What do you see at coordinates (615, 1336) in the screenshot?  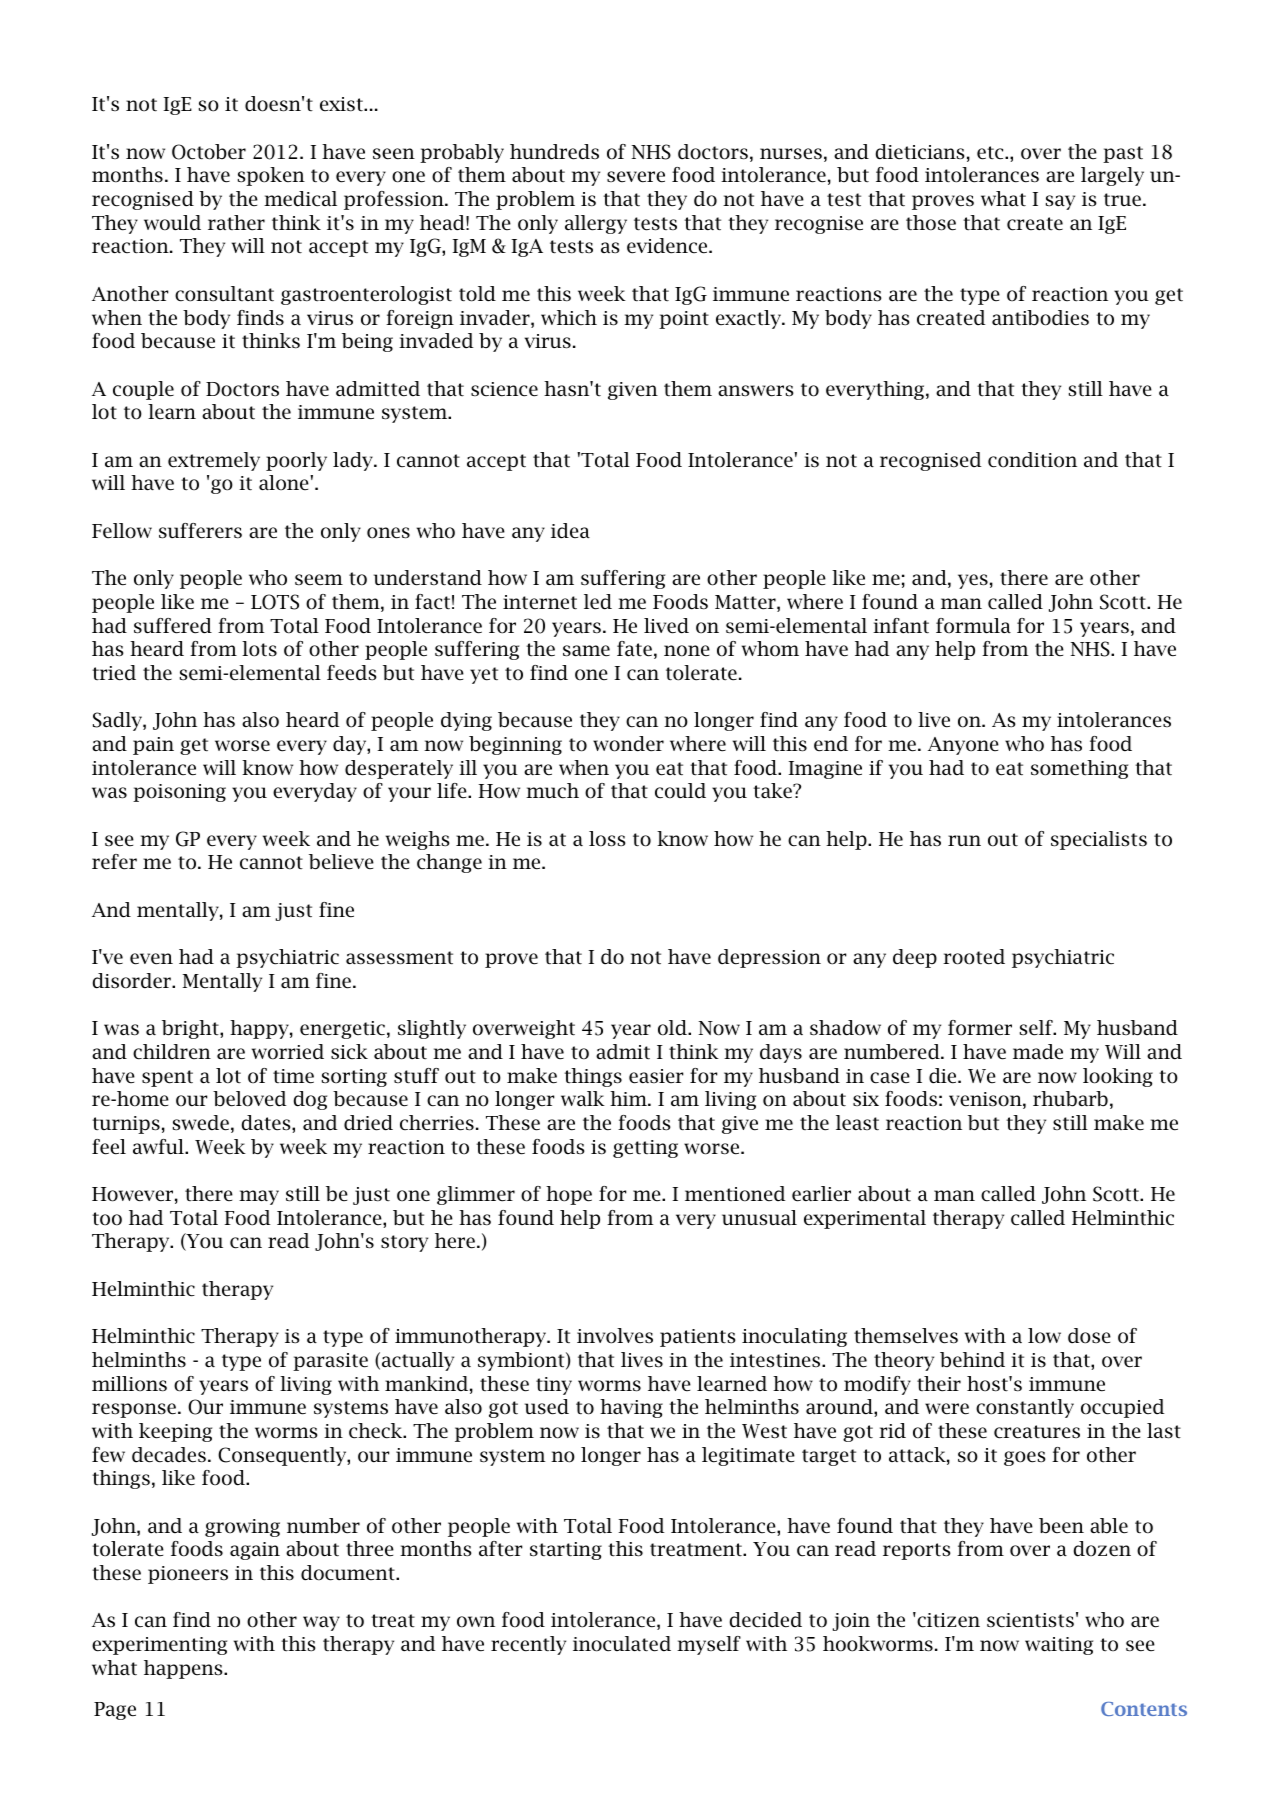 I see `involves` at bounding box center [615, 1336].
